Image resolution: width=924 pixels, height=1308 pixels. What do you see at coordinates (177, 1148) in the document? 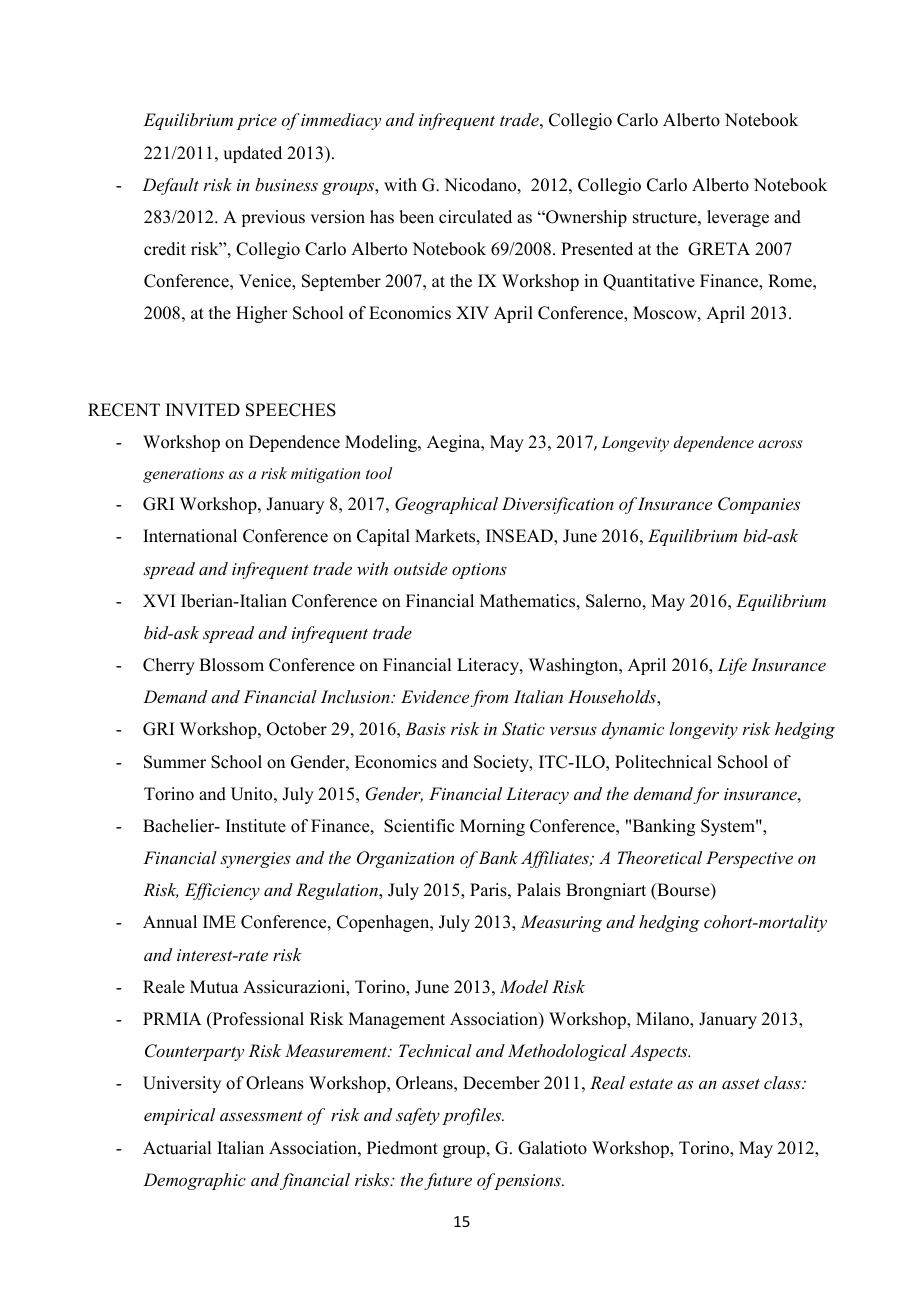
I see `Actuarial` at bounding box center [177, 1148].
